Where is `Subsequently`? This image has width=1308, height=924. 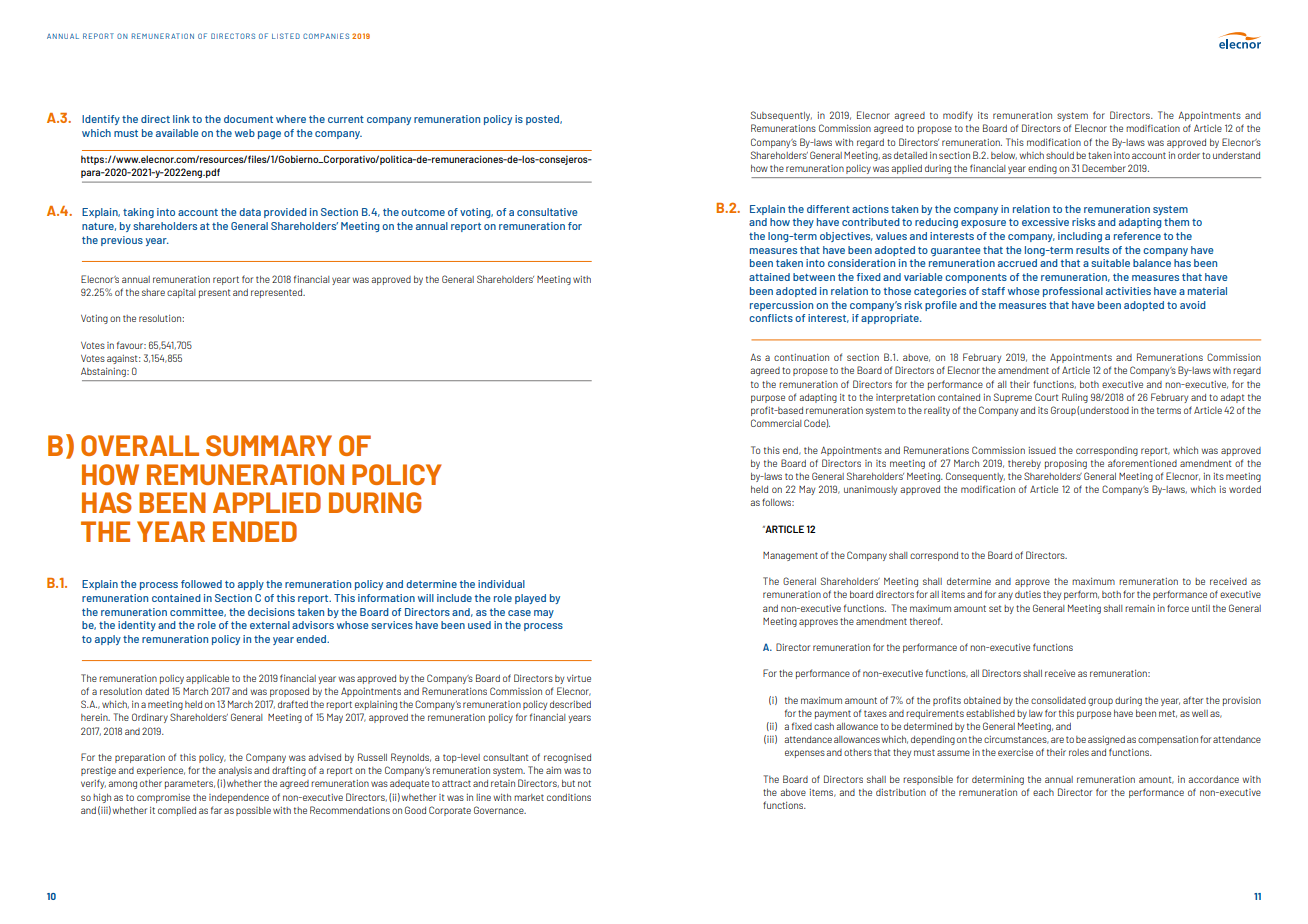 Subsequently is located at coordinates (781, 116).
